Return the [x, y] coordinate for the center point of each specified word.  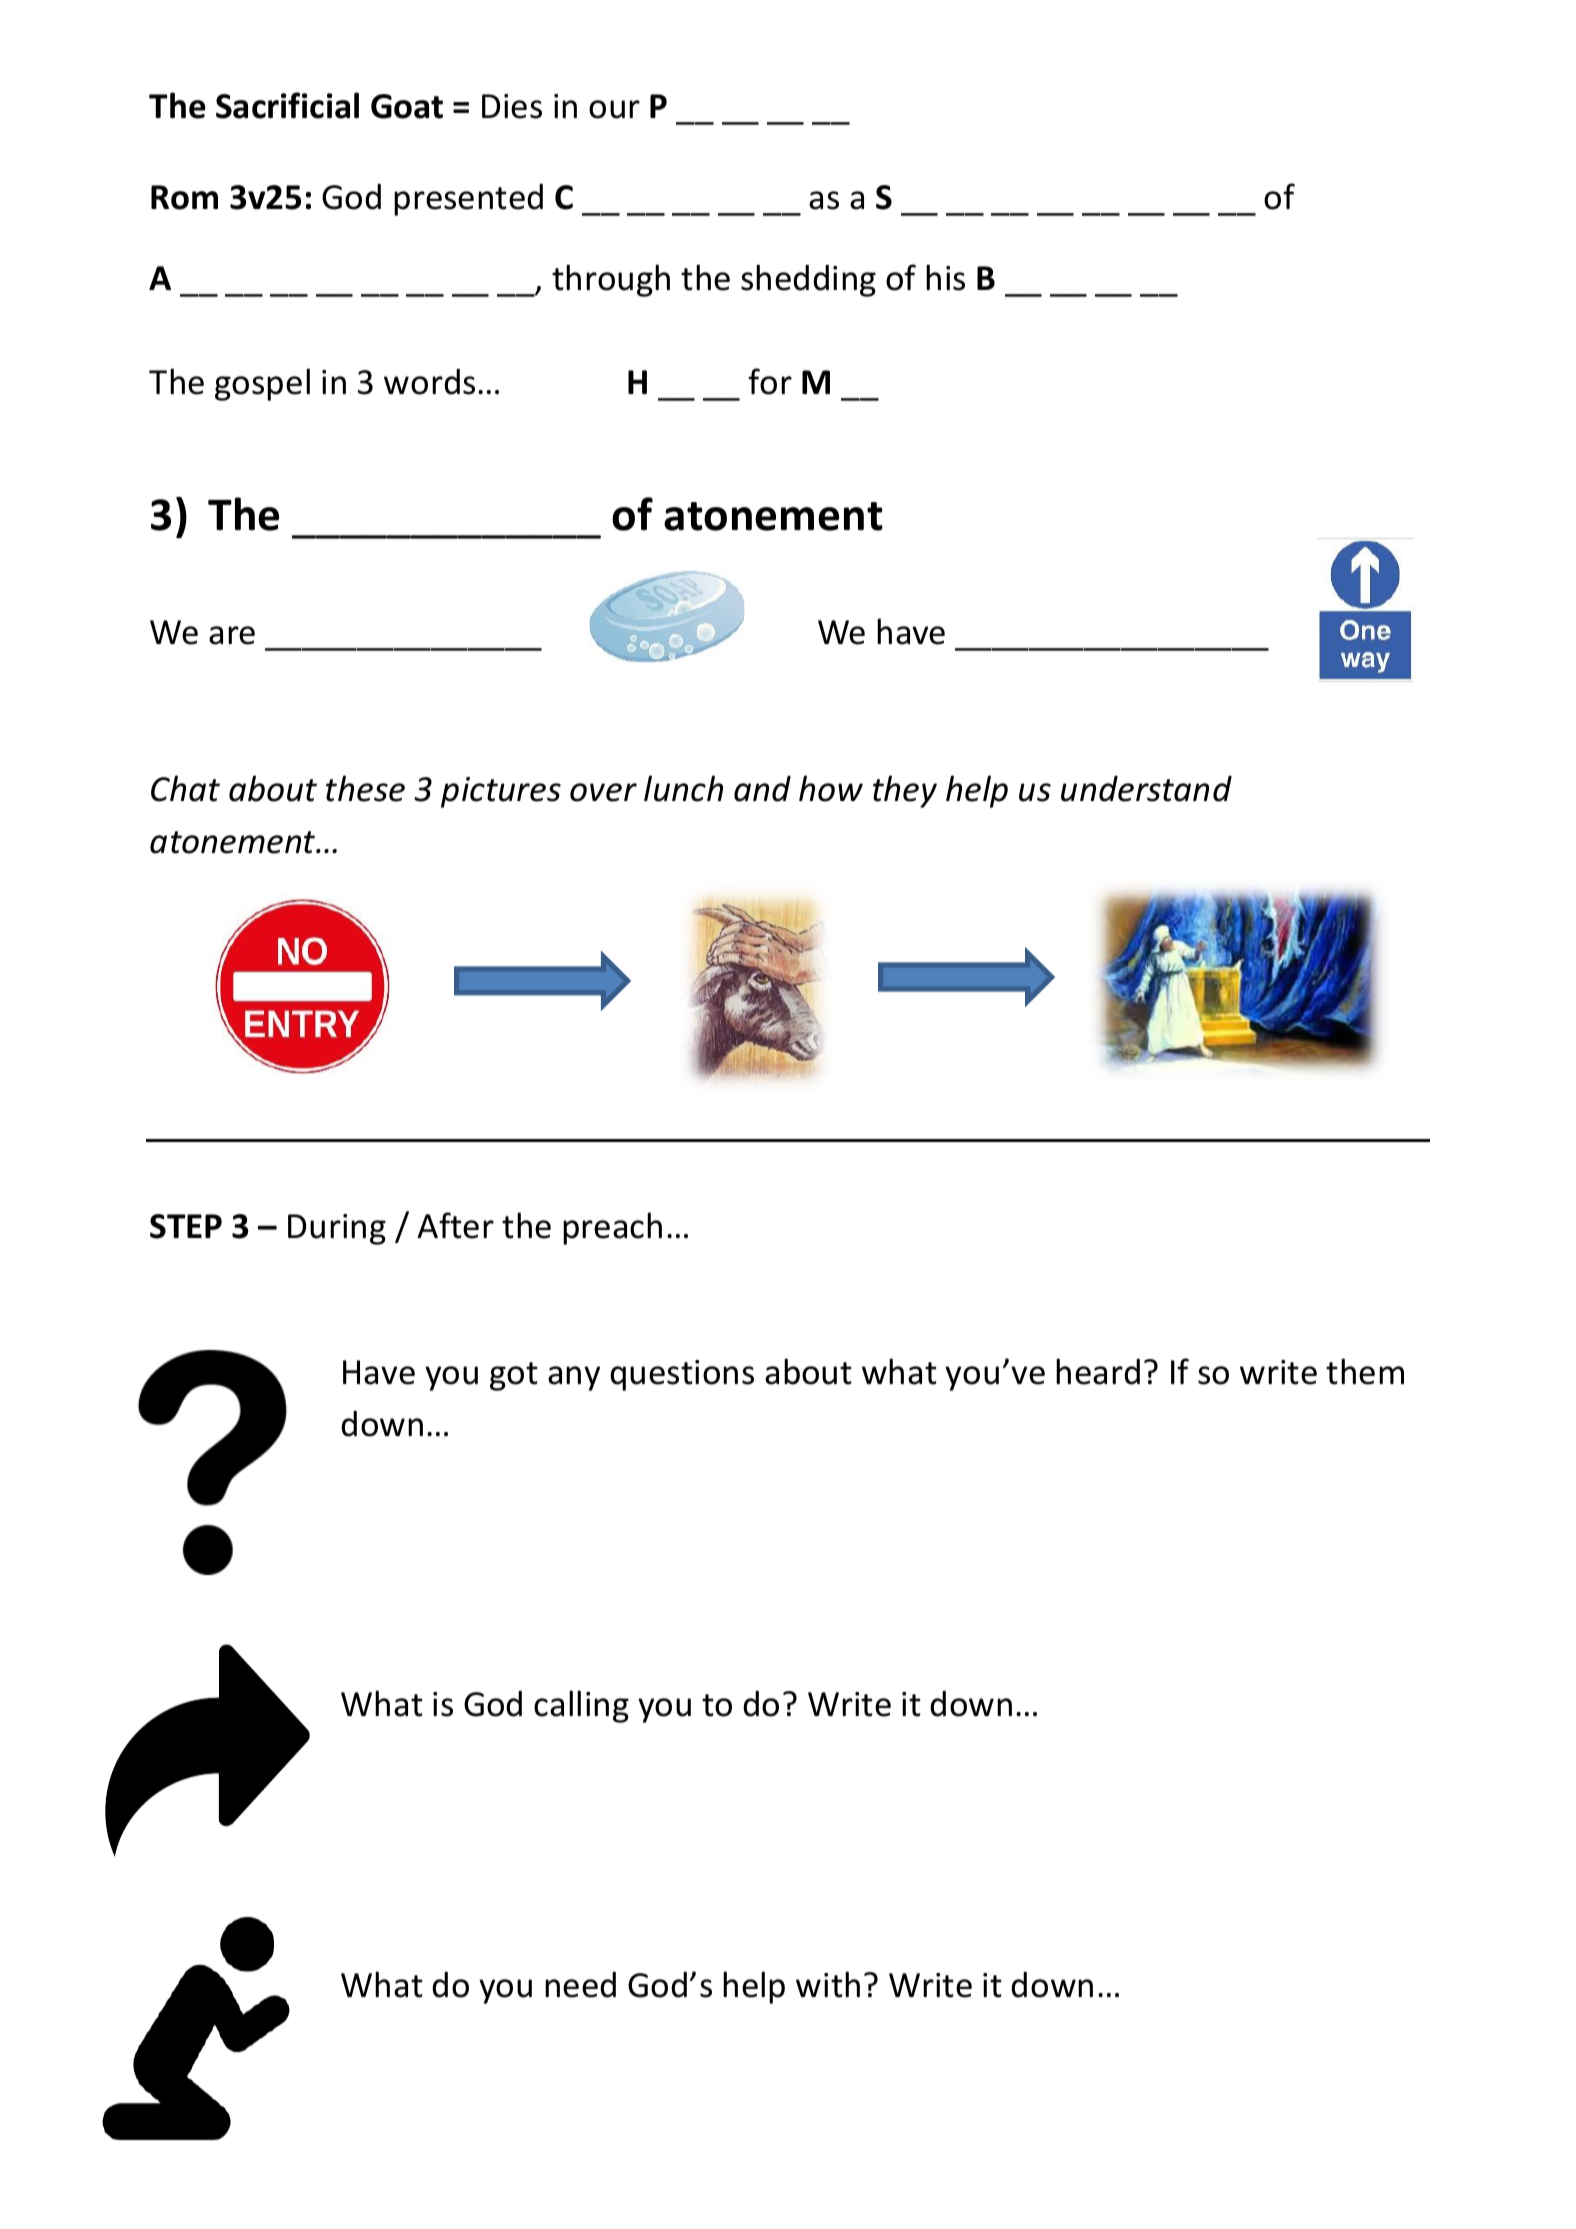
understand [1146, 789]
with [828, 1984]
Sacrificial [287, 105]
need [580, 1985]
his [945, 277]
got [514, 1376]
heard [1098, 1371]
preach [612, 1228]
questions [682, 1375]
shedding [808, 280]
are [232, 635]
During [337, 1229]
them [1365, 1371]
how [831, 788]
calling [581, 1706]
